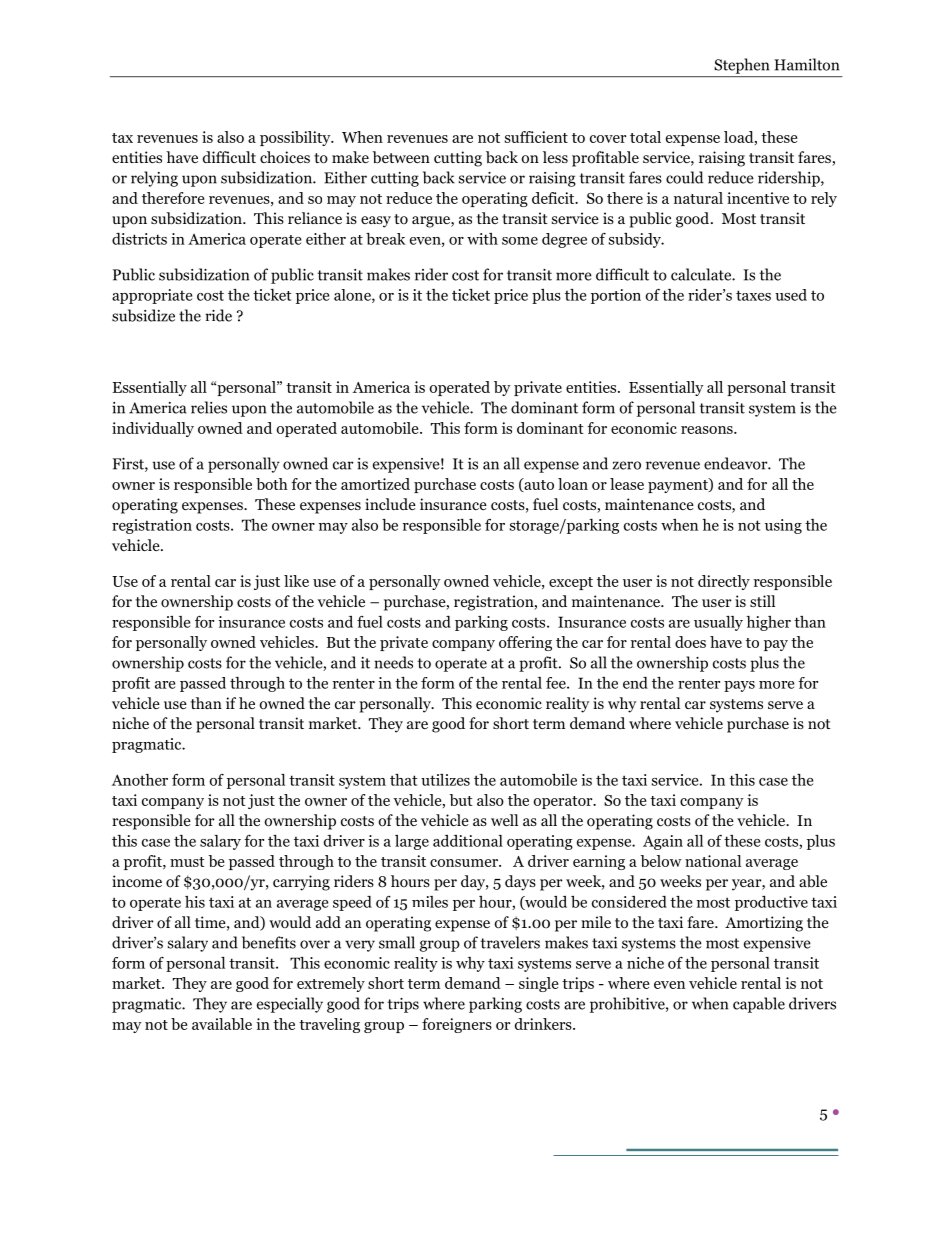 The width and height of the page is (952, 1233). Describe the element at coordinates (536, 137) in the page. I see `sufficient` at that location.
